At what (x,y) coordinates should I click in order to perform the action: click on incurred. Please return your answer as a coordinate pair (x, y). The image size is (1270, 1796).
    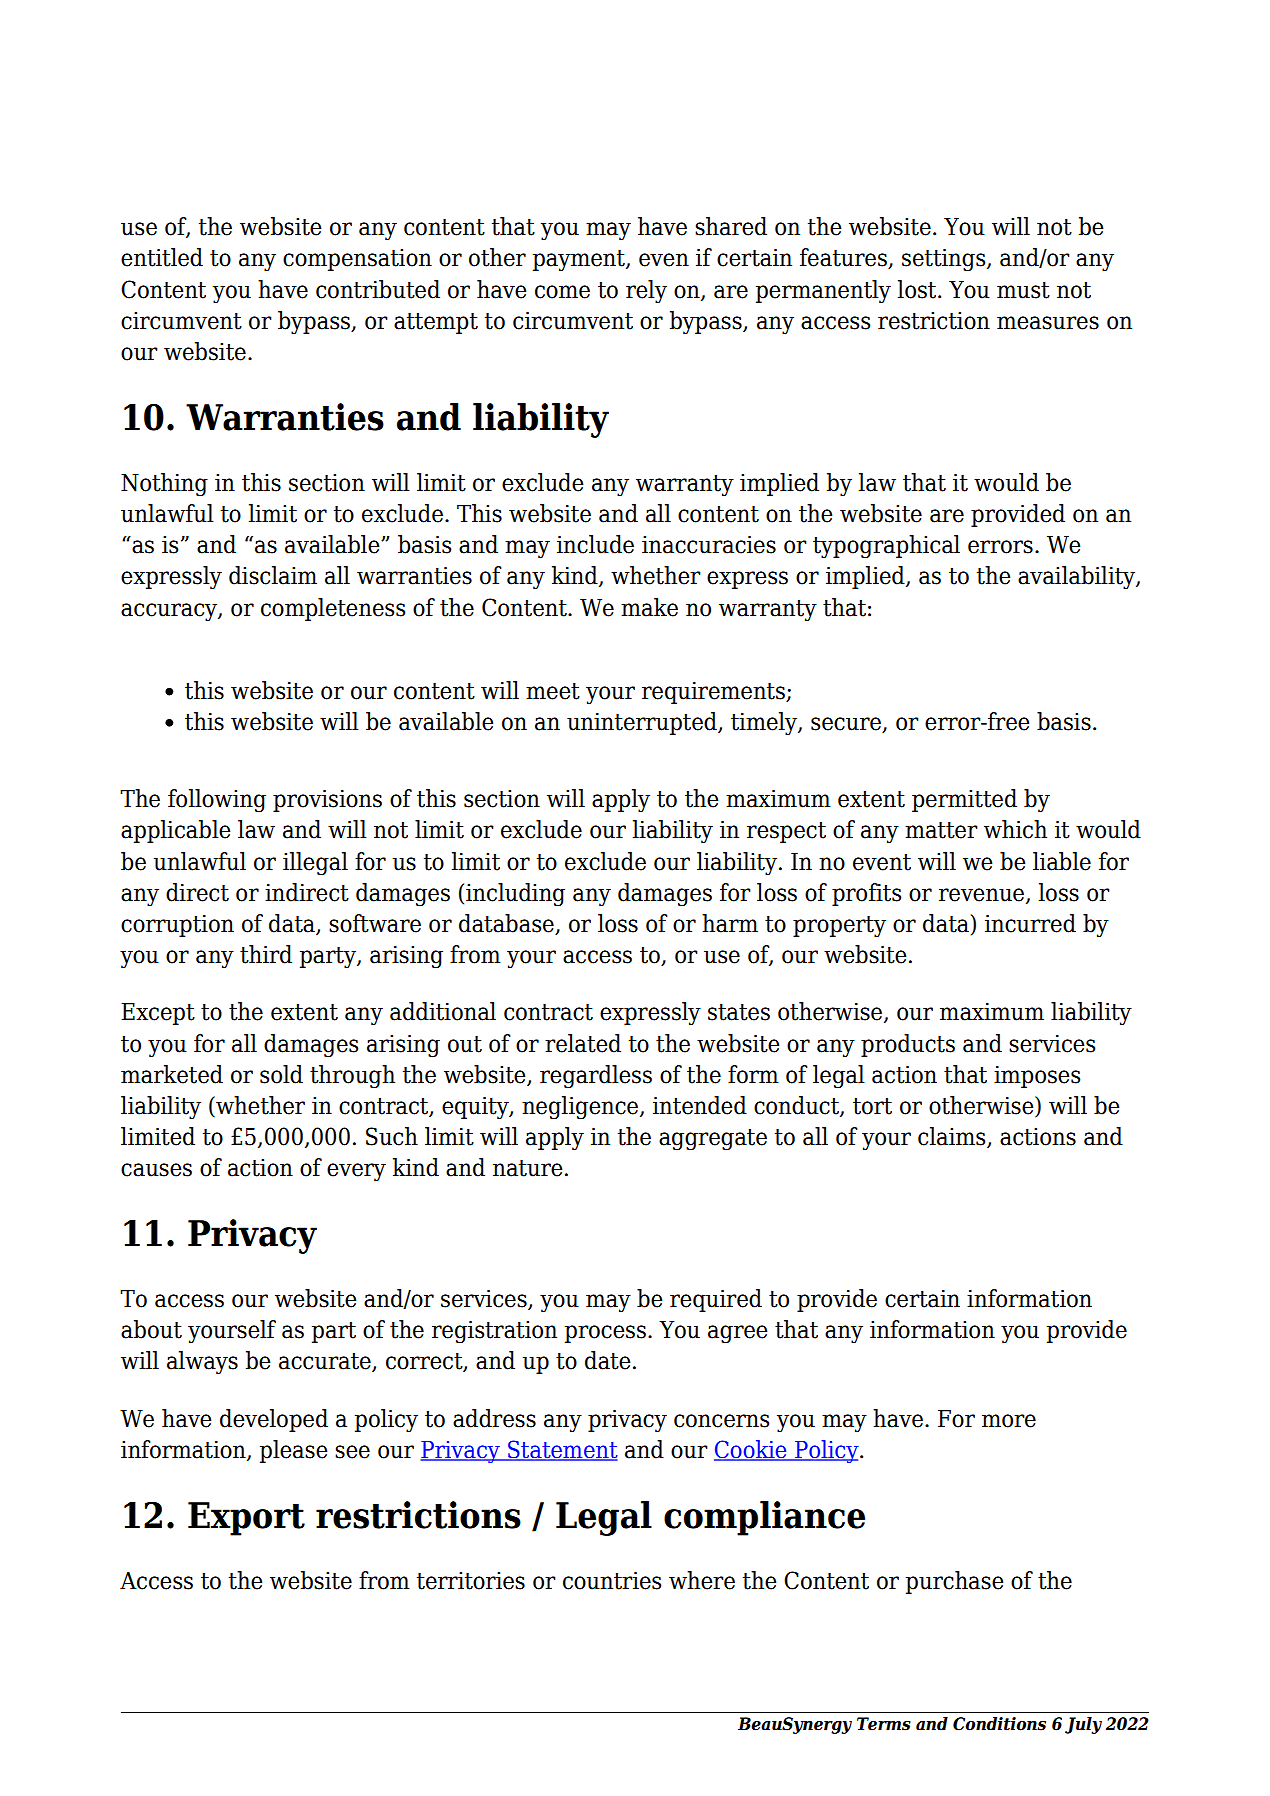
    Looking at the image, I should click on (1030, 923).
